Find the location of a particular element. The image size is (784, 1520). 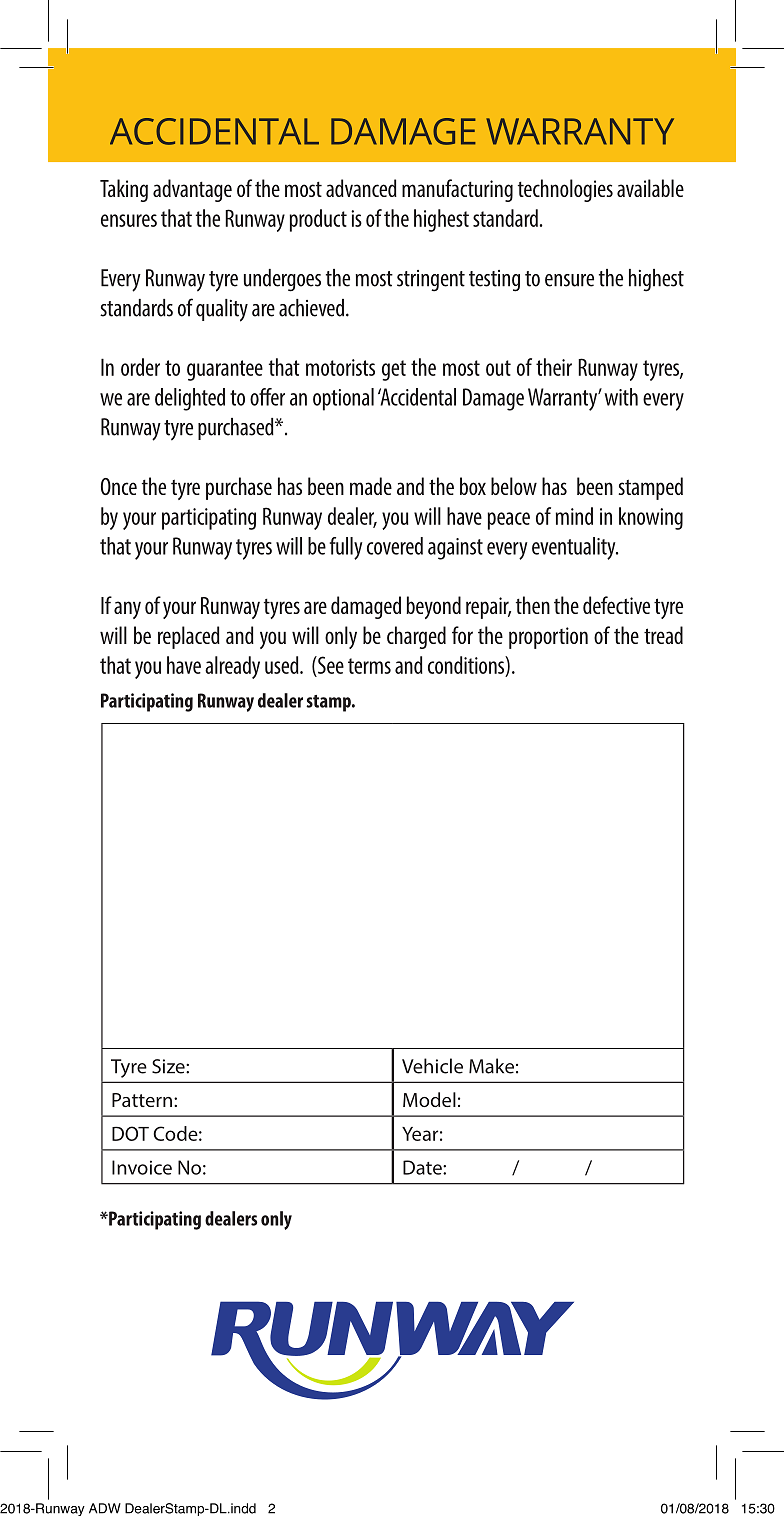

Size is located at coordinates (169, 1066).
